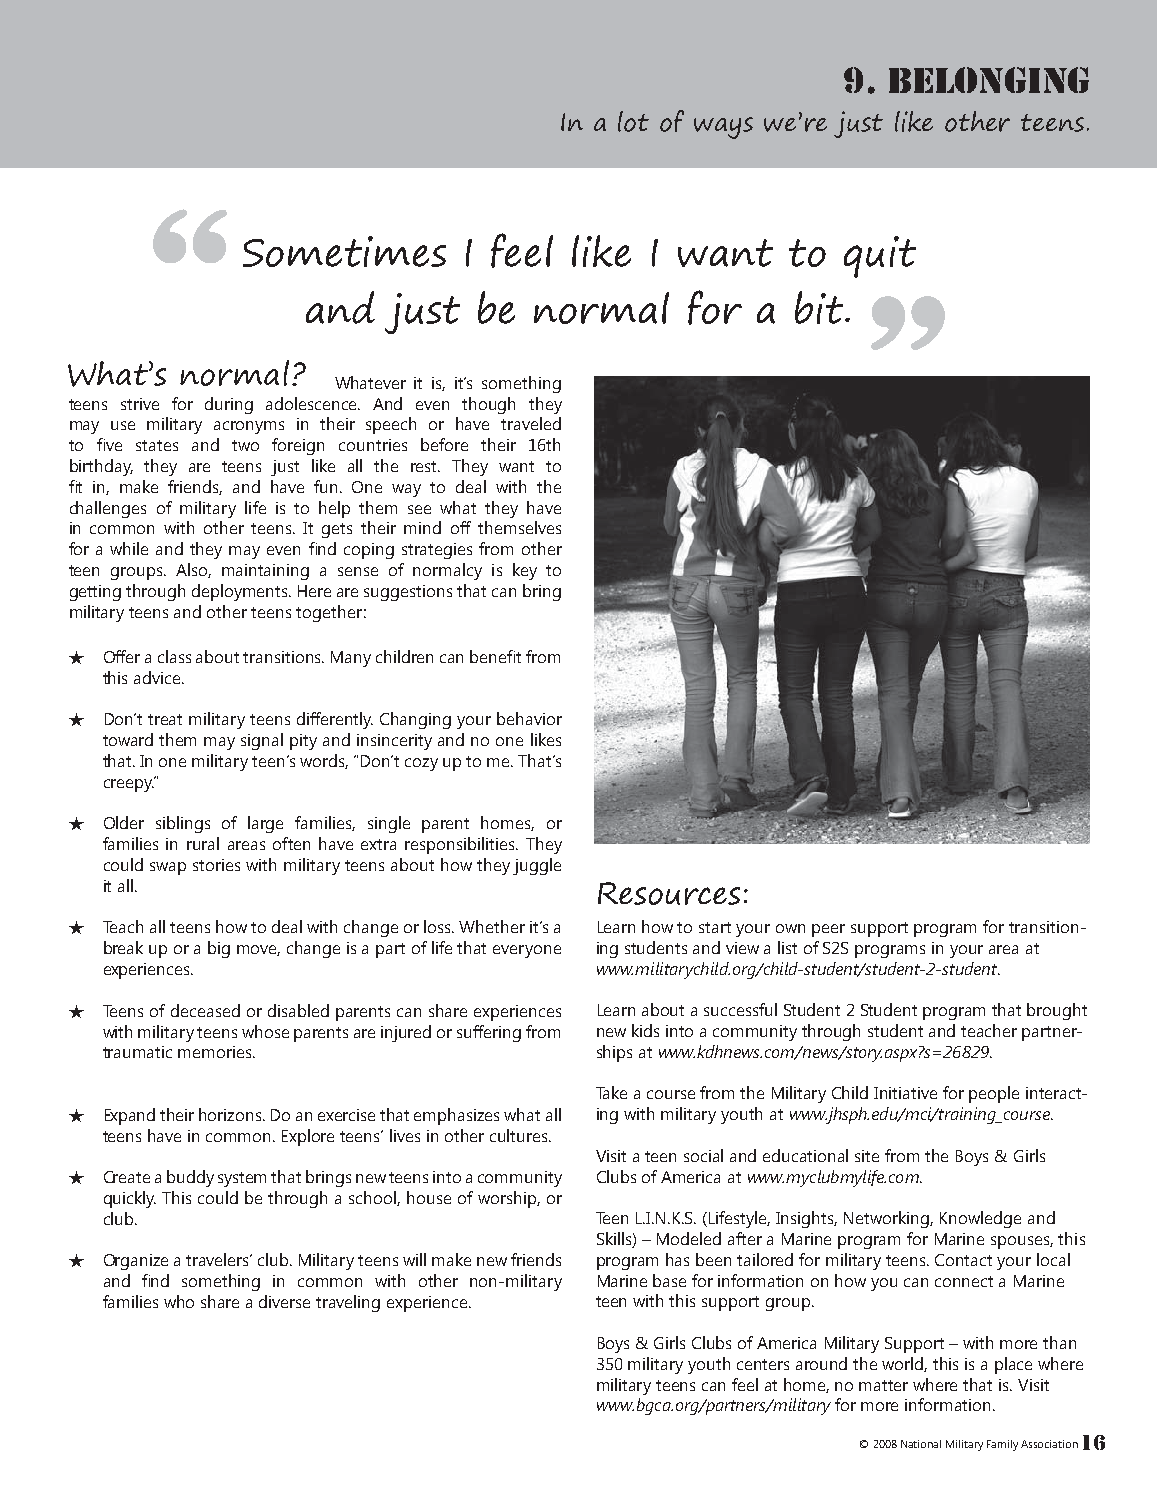 The height and width of the document is (1498, 1157). What do you see at coordinates (763, 1364) in the document?
I see `centers` at bounding box center [763, 1364].
